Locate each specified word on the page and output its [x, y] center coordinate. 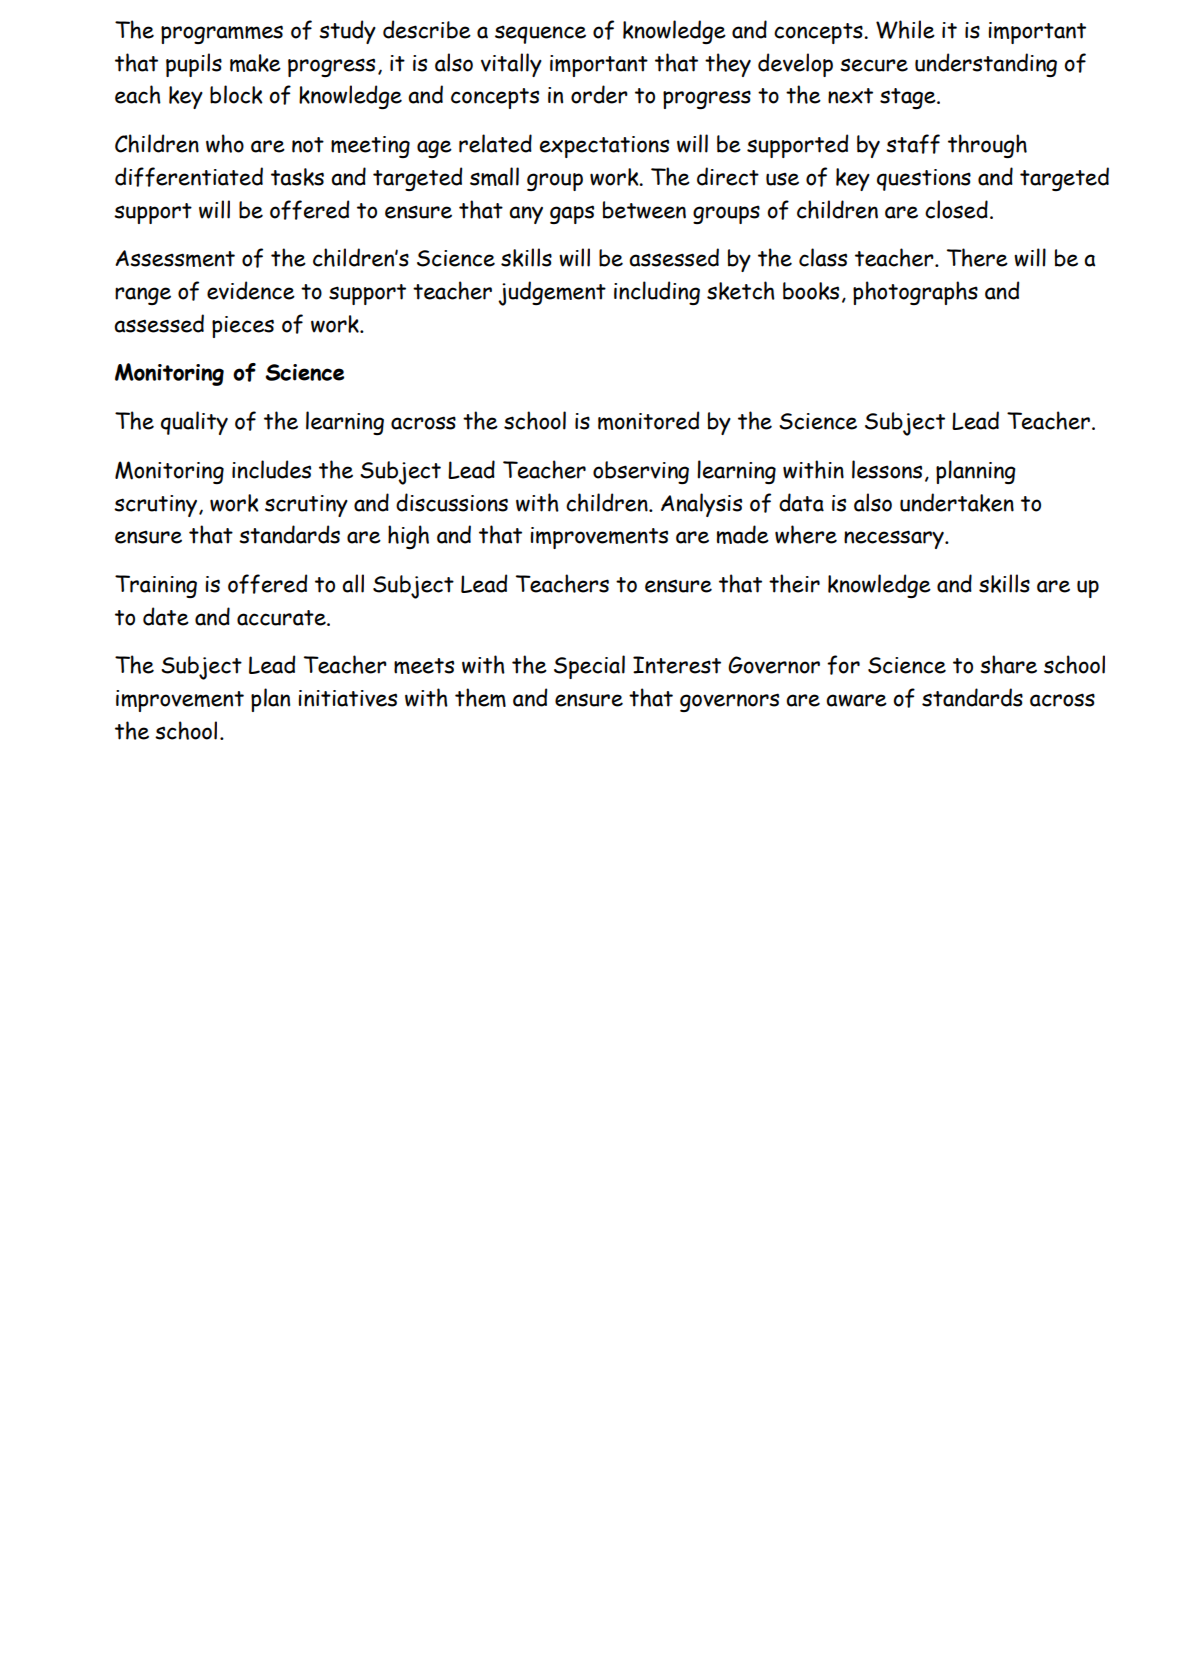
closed [956, 209]
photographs [915, 293]
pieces [243, 327]
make [255, 63]
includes [271, 469]
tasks [297, 177]
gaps [572, 214]
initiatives [347, 698]
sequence [540, 34]
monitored [648, 420]
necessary [895, 539]
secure [874, 65]
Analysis [701, 505]
